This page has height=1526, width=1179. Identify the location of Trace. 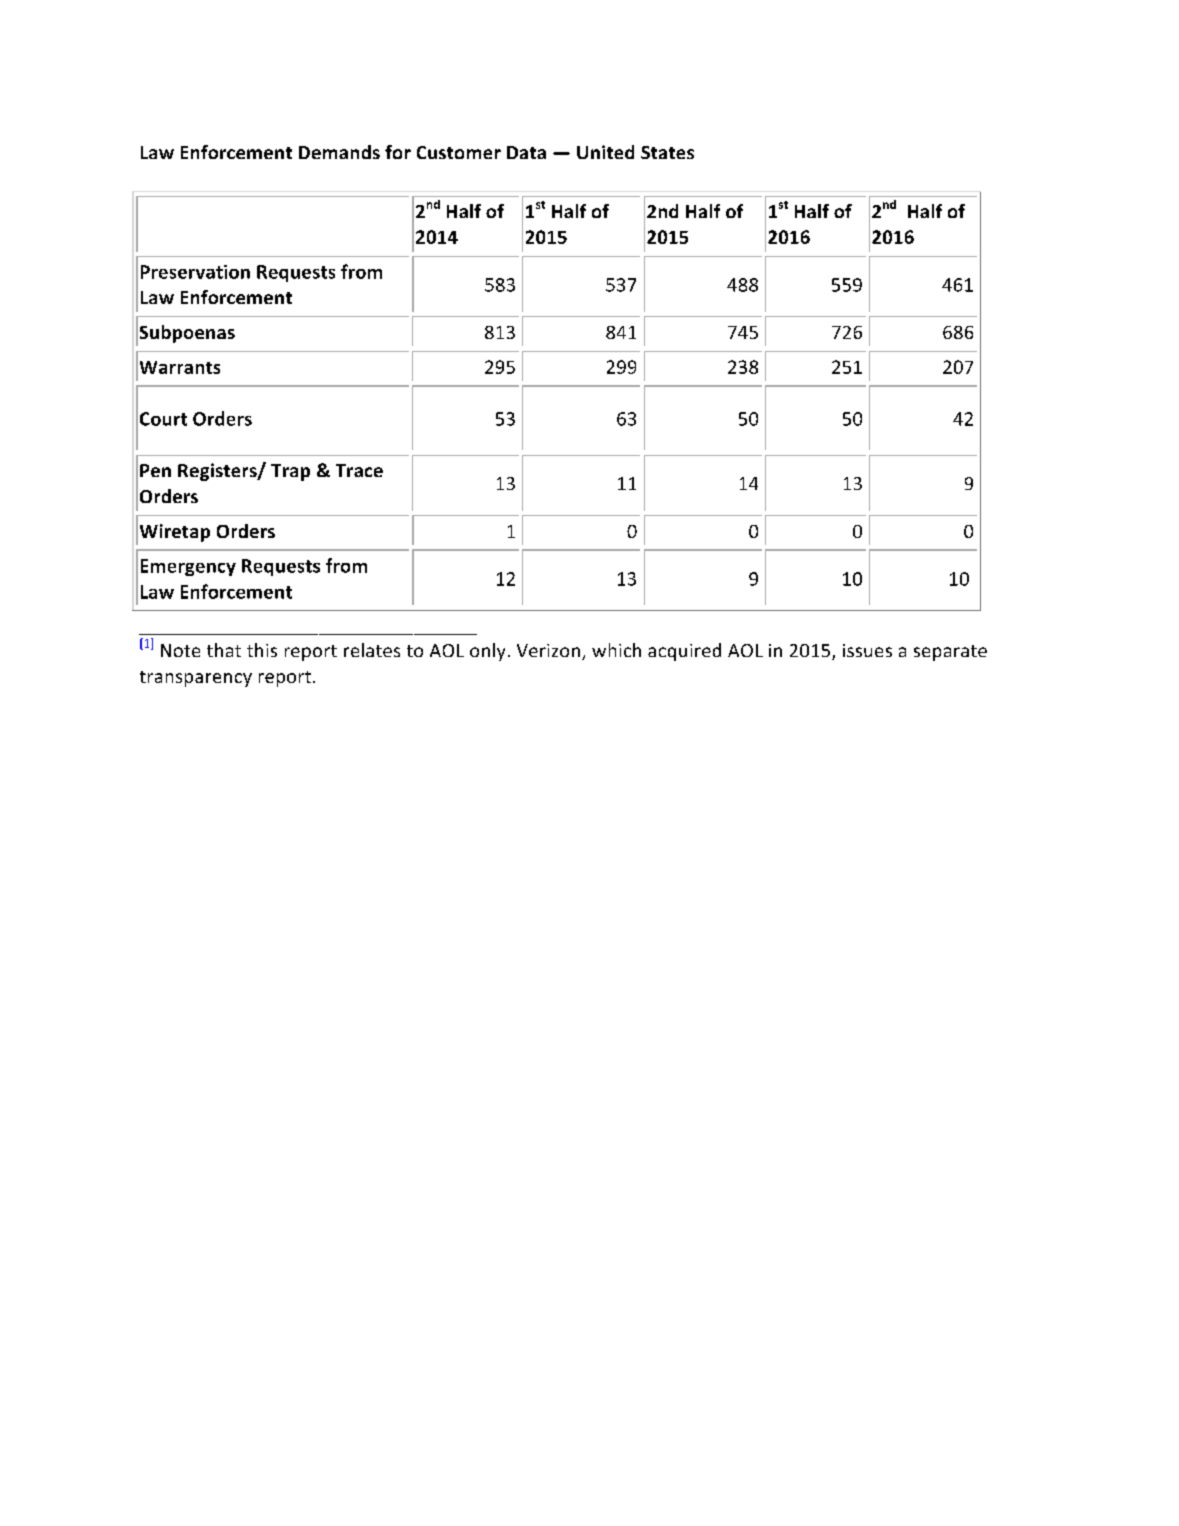
(359, 470).
